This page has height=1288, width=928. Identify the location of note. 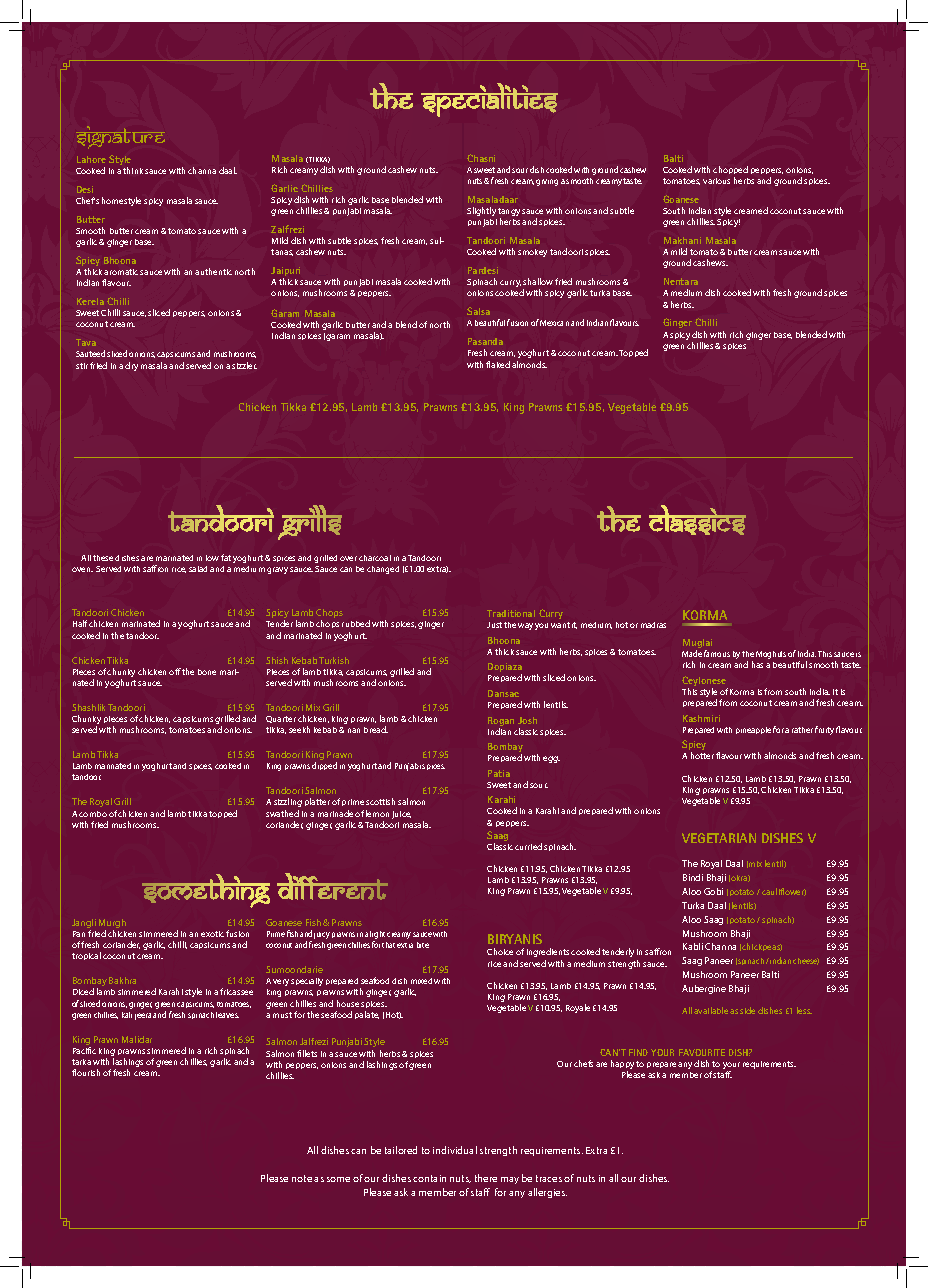
(302, 1178).
